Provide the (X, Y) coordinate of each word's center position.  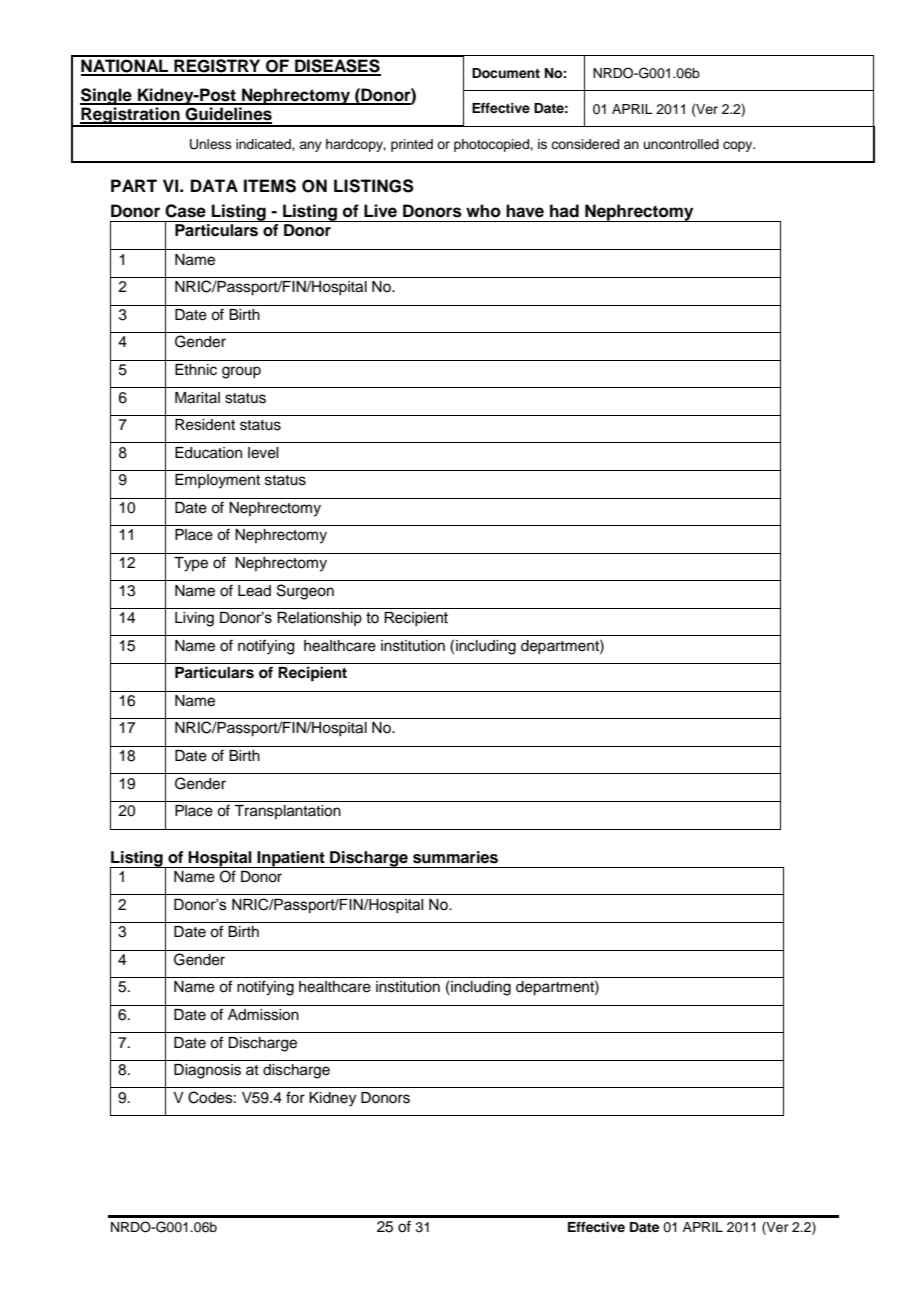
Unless (211, 144)
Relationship (319, 619)
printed (412, 145)
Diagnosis (207, 1071)
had (564, 211)
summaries (455, 857)
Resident (205, 425)
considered (585, 144)
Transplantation (287, 812)
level (263, 453)
